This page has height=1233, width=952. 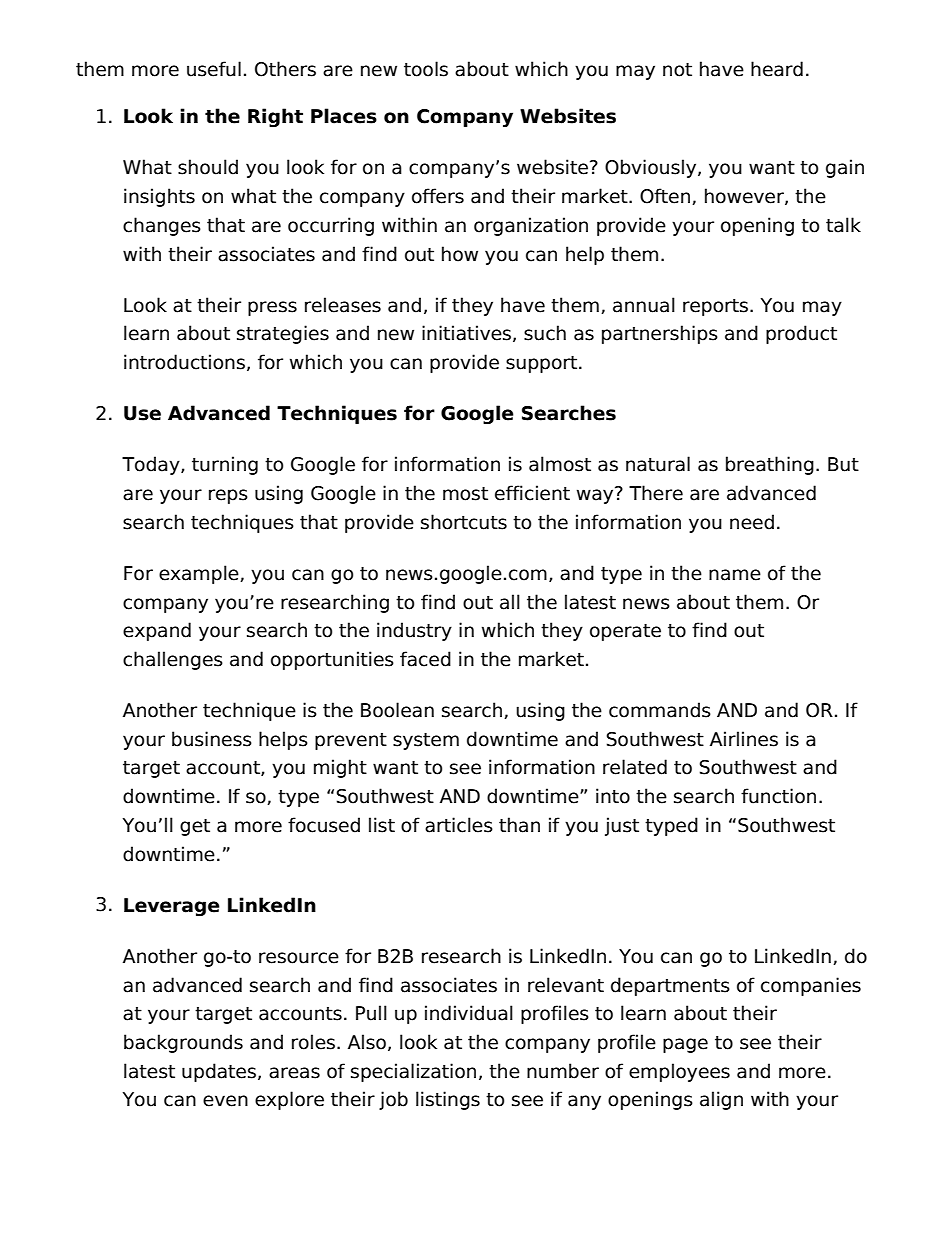 What do you see at coordinates (214, 69) in the page?
I see `useful` at bounding box center [214, 69].
